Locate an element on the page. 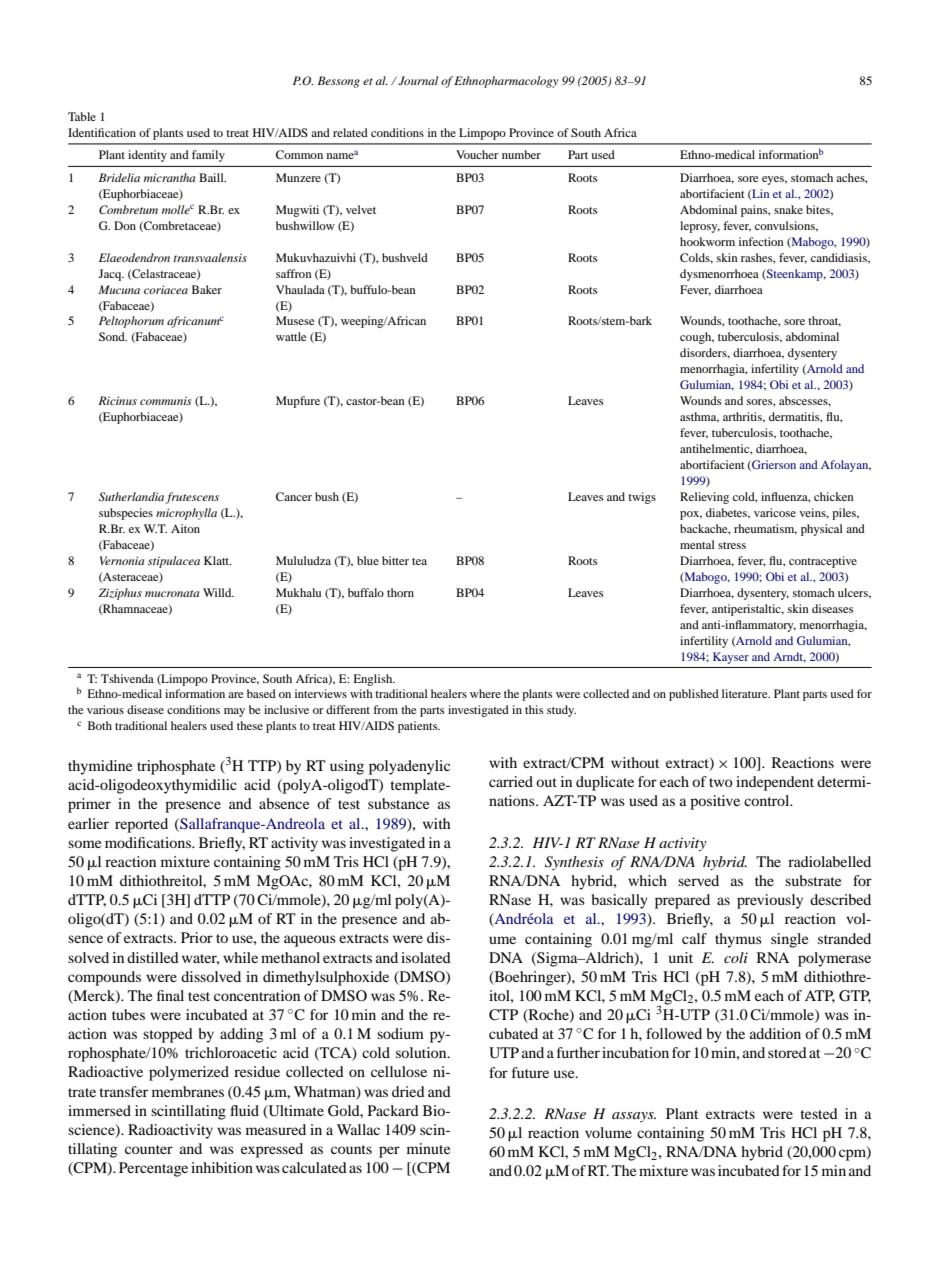  identity is located at coordinates (147, 156).
